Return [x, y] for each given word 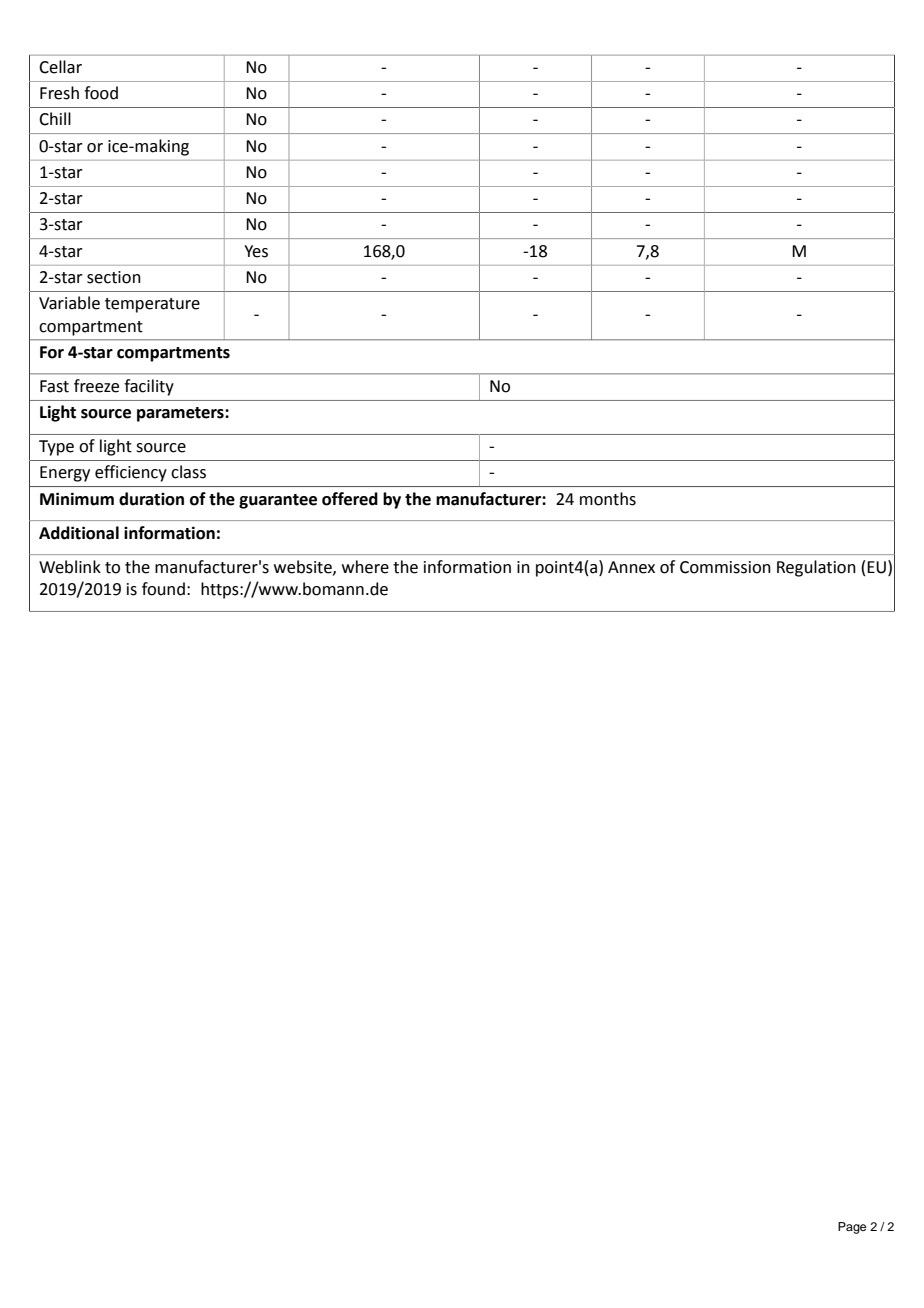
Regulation [816, 568]
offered [350, 499]
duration [151, 499]
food [101, 93]
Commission [725, 567]
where [365, 567]
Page [852, 1228]
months [608, 499]
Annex [631, 567]
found [163, 589]
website [304, 567]
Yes [256, 251]
